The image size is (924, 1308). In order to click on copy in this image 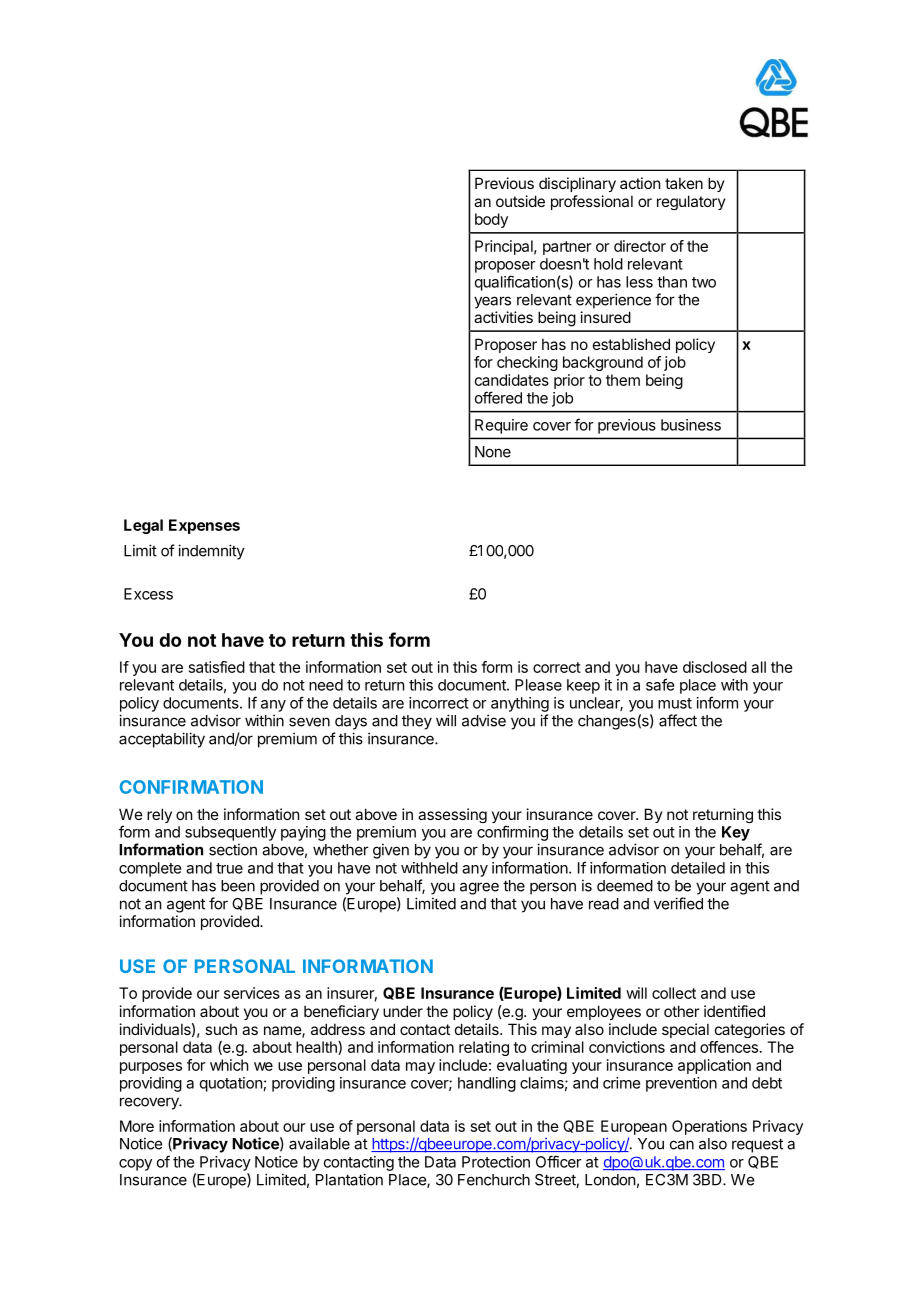, I will do `click(135, 1165)`.
